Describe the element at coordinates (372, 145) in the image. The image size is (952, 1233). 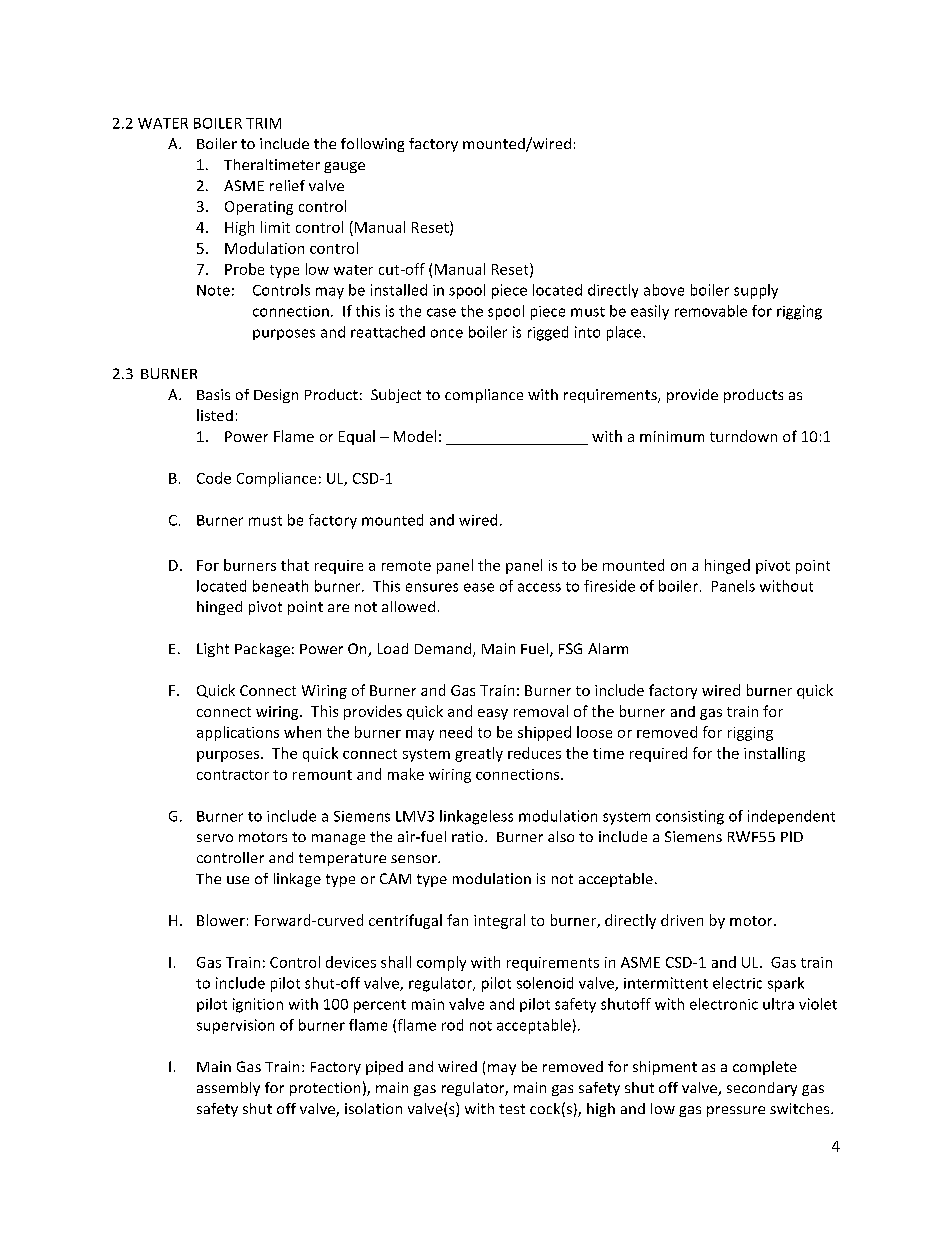
I see `following` at that location.
